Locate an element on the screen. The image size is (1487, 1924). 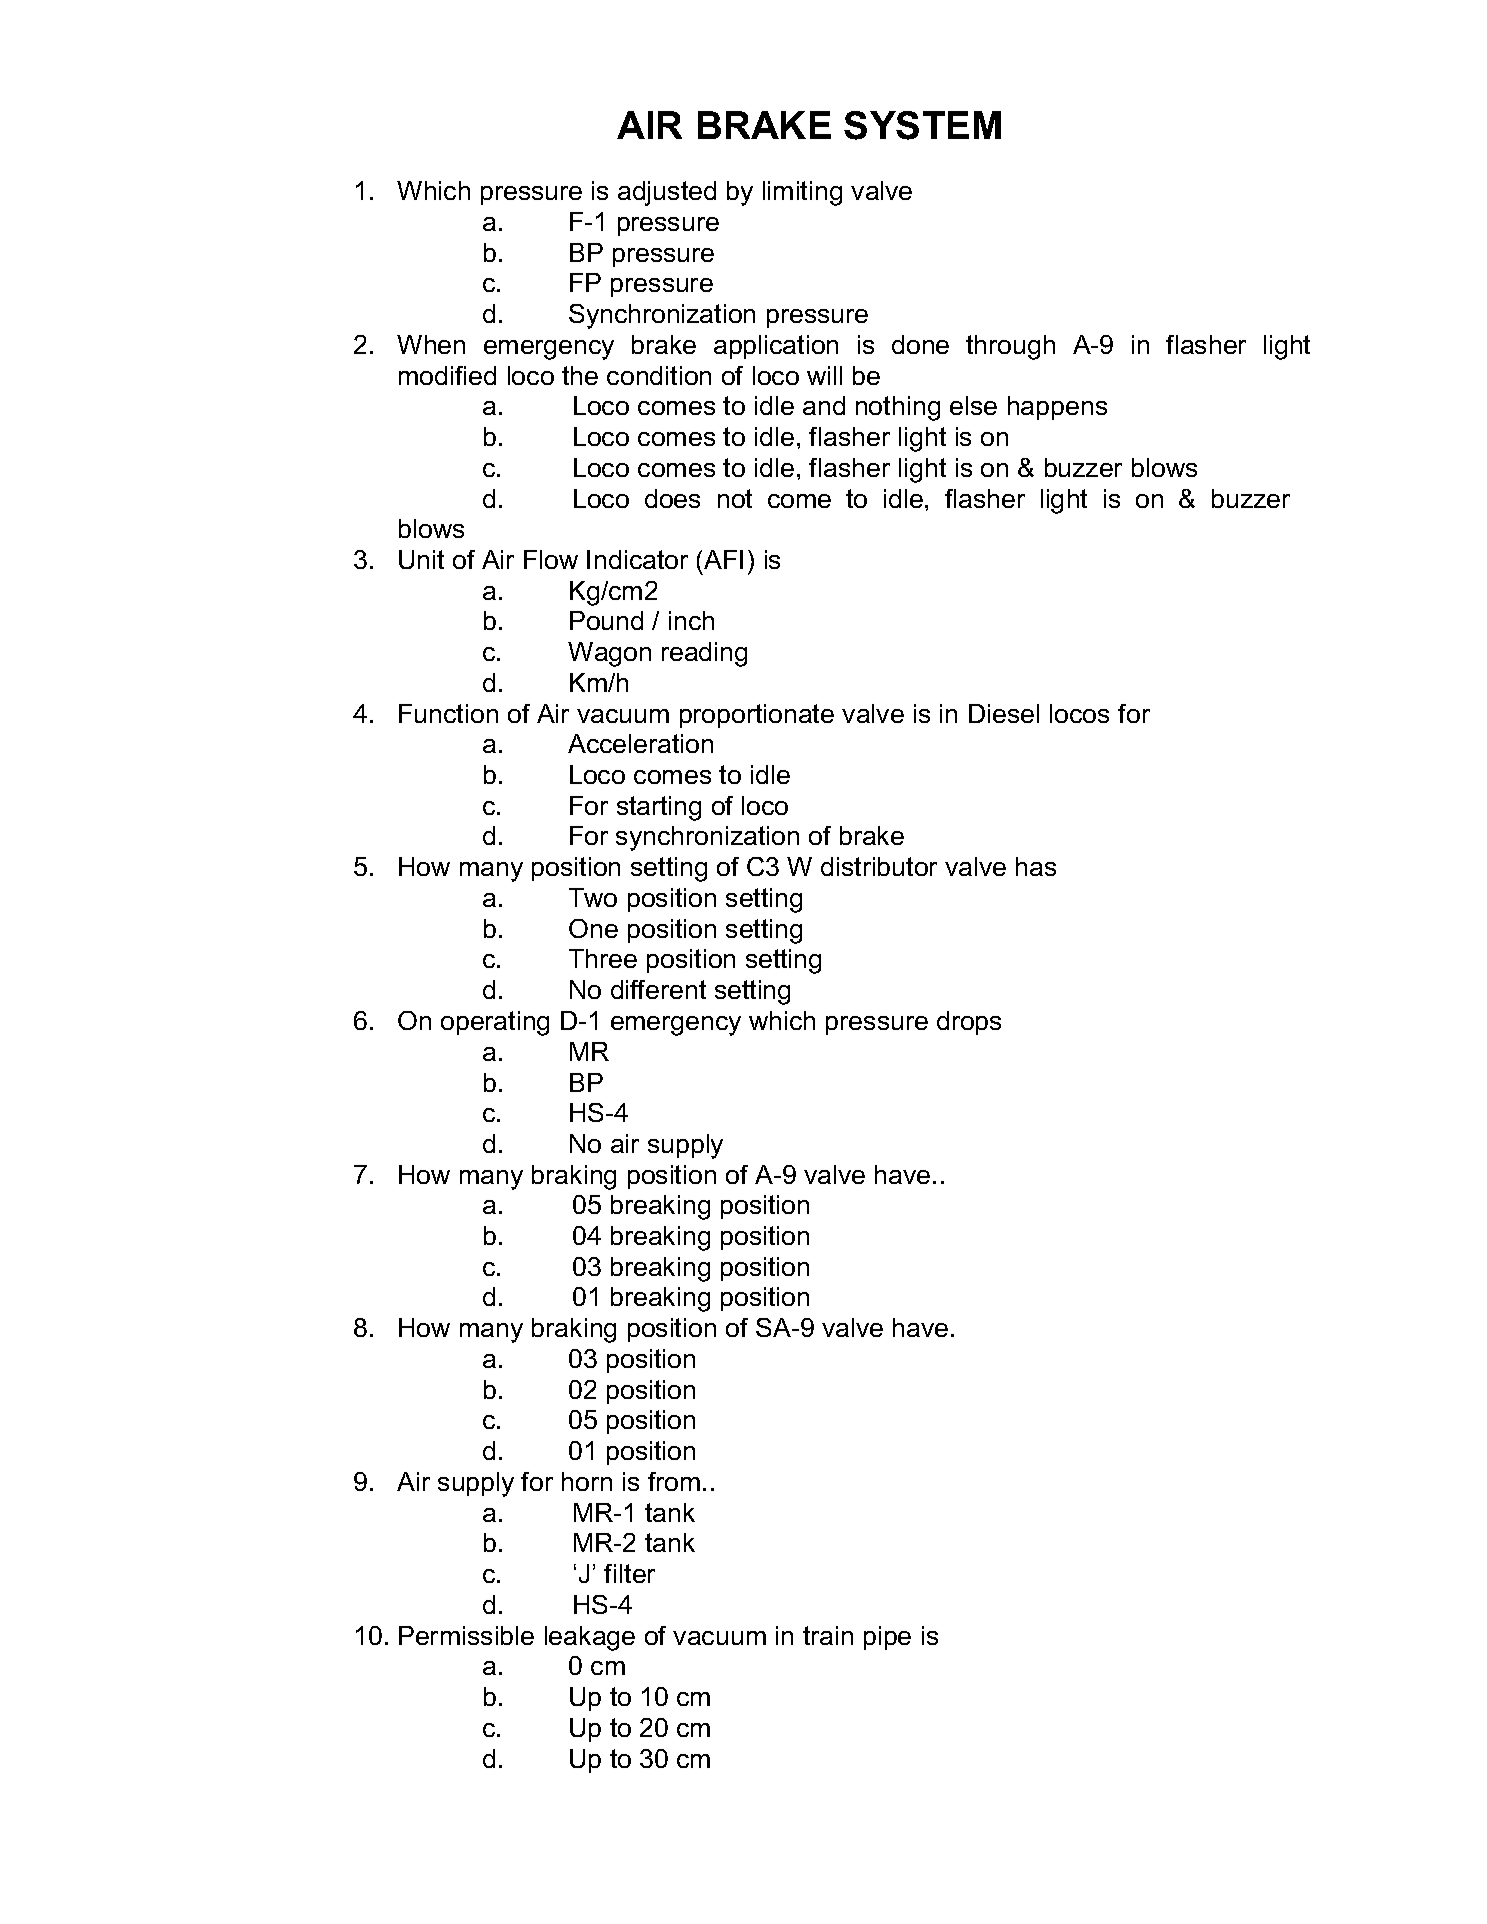
has is located at coordinates (1036, 866).
